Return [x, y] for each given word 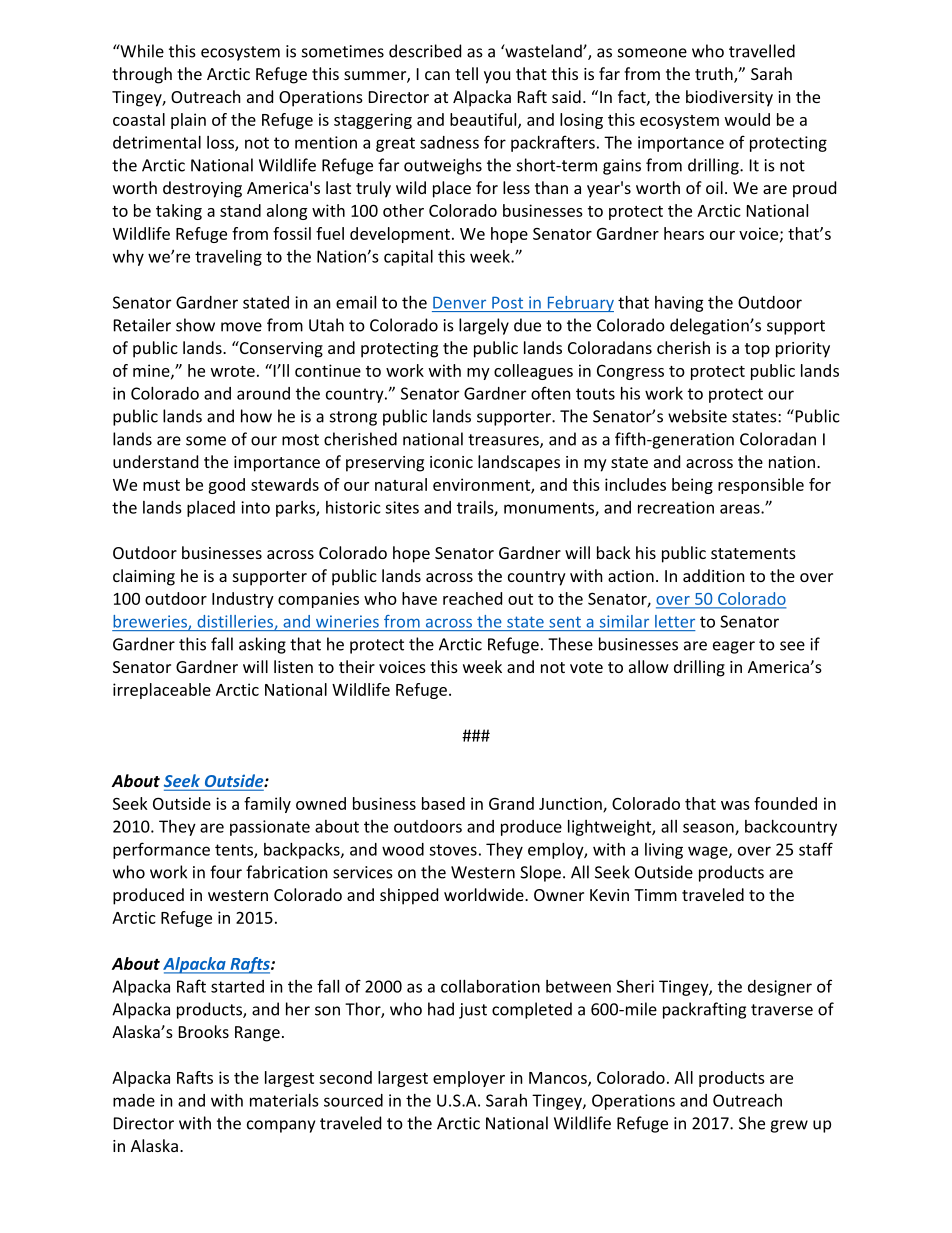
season [709, 829]
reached [472, 598]
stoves [453, 850]
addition [714, 575]
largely [484, 326]
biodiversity [729, 98]
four [226, 872]
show [195, 325]
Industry [243, 600]
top [757, 350]
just [473, 1011]
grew [789, 1126]
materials [284, 1100]
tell [466, 73]
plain [188, 121]
